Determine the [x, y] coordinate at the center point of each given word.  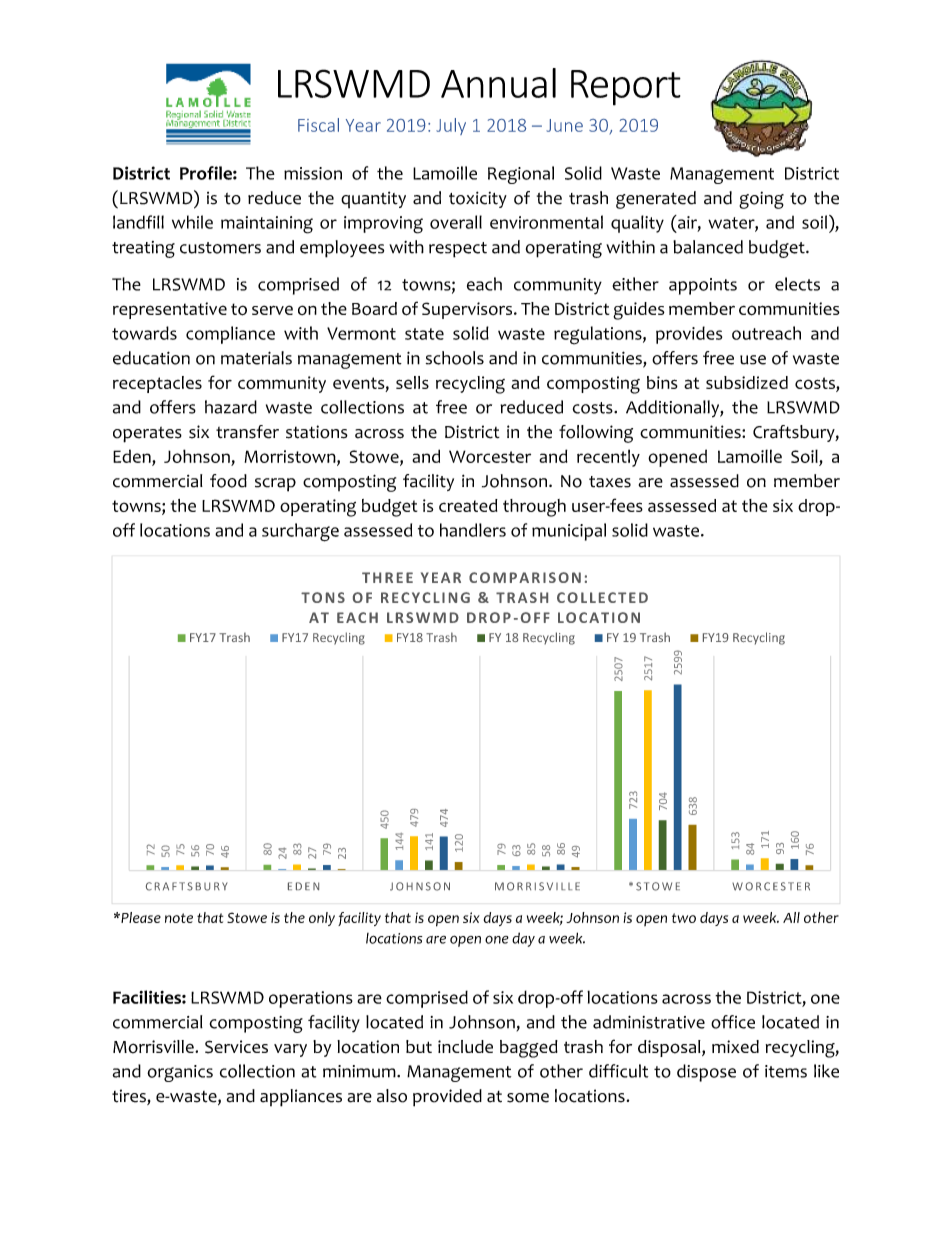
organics [180, 1073]
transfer [247, 432]
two [684, 918]
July [451, 126]
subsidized [747, 382]
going [761, 200]
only [322, 919]
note [179, 918]
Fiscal [318, 125]
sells [412, 382]
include [465, 1046]
